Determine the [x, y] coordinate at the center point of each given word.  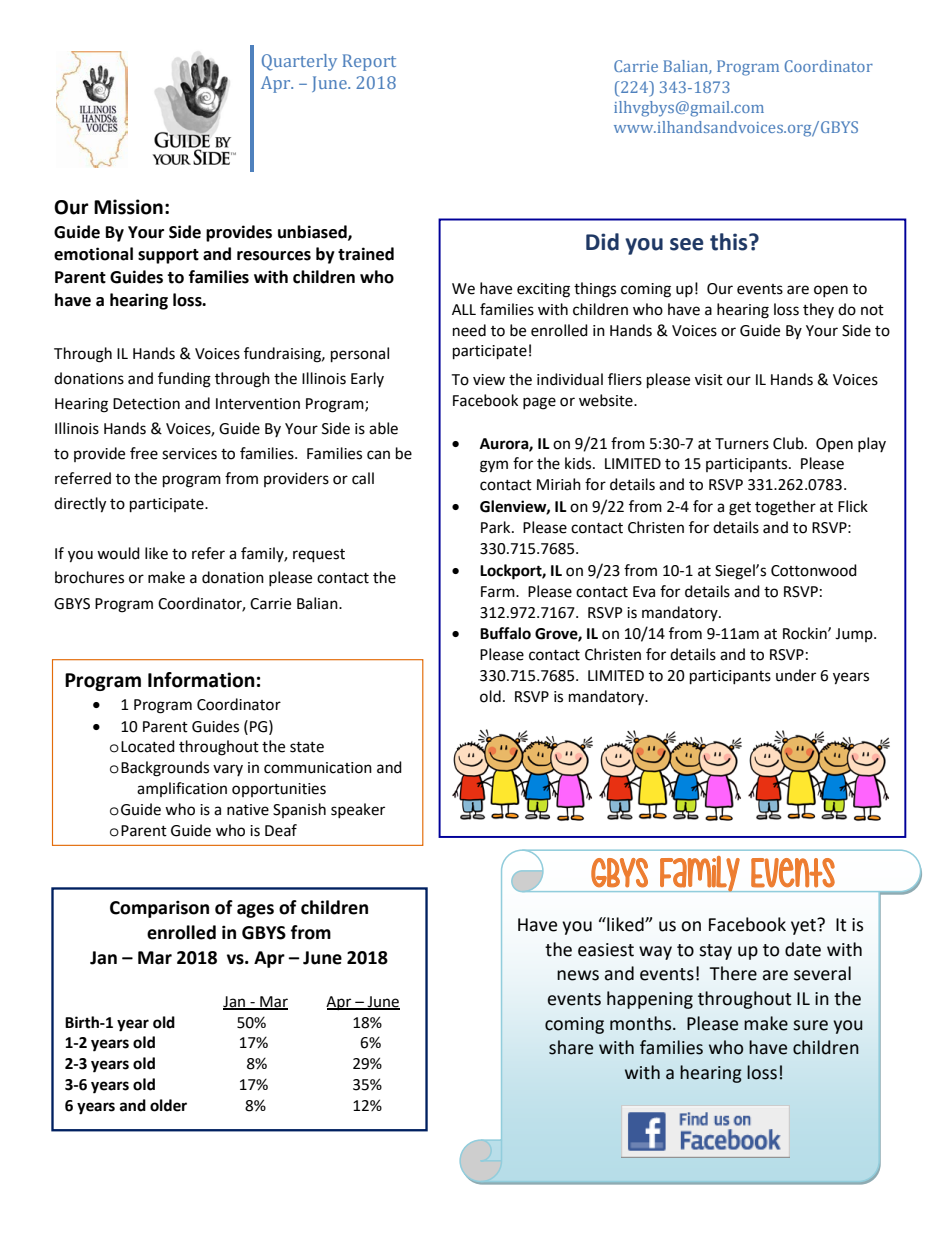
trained [366, 254]
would [118, 553]
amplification [182, 789]
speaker [358, 810]
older [168, 1105]
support [168, 256]
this [730, 242]
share [571, 1047]
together [785, 508]
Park [497, 527]
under [796, 675]
